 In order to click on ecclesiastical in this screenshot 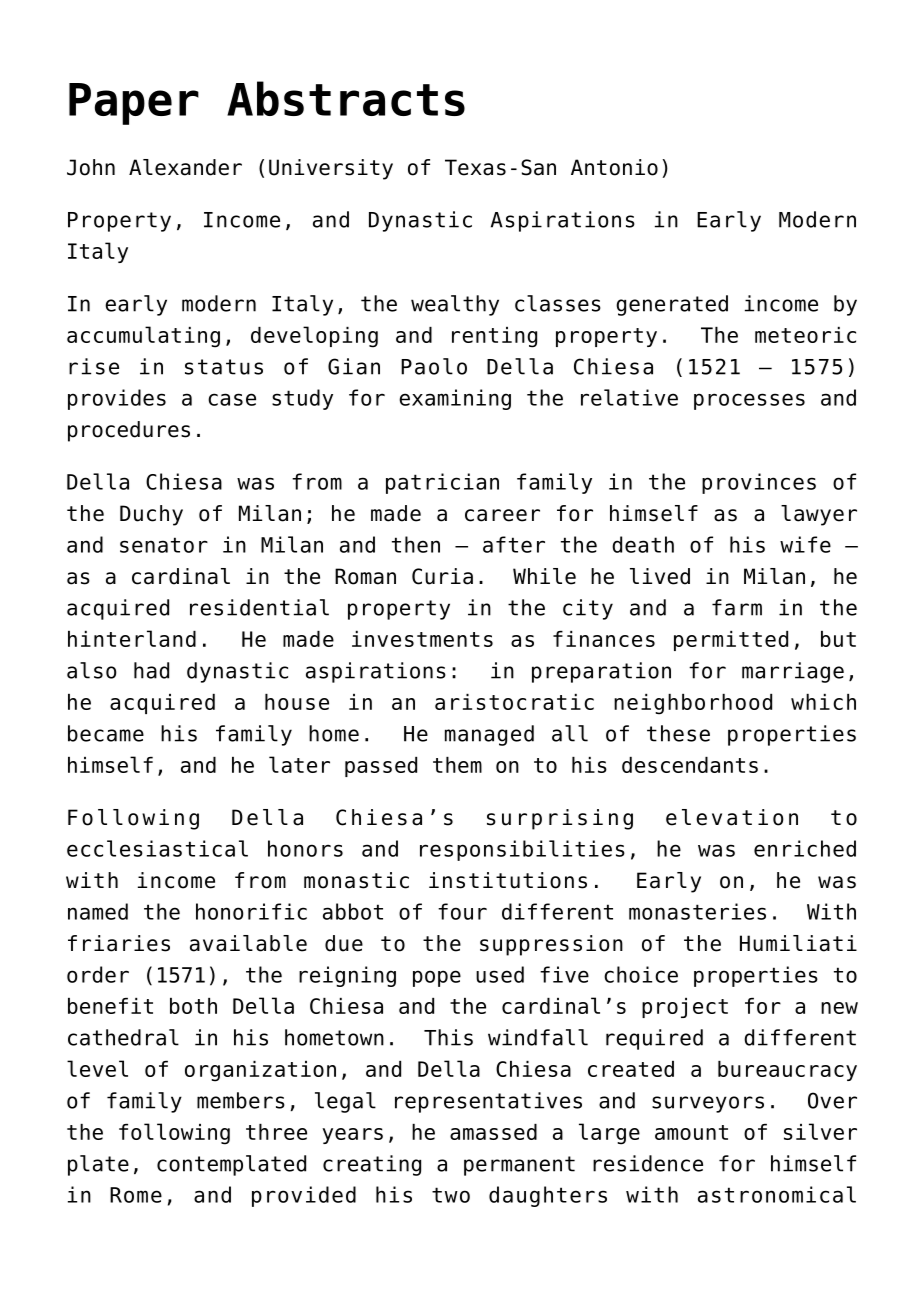, I will do `click(157, 848)`.
